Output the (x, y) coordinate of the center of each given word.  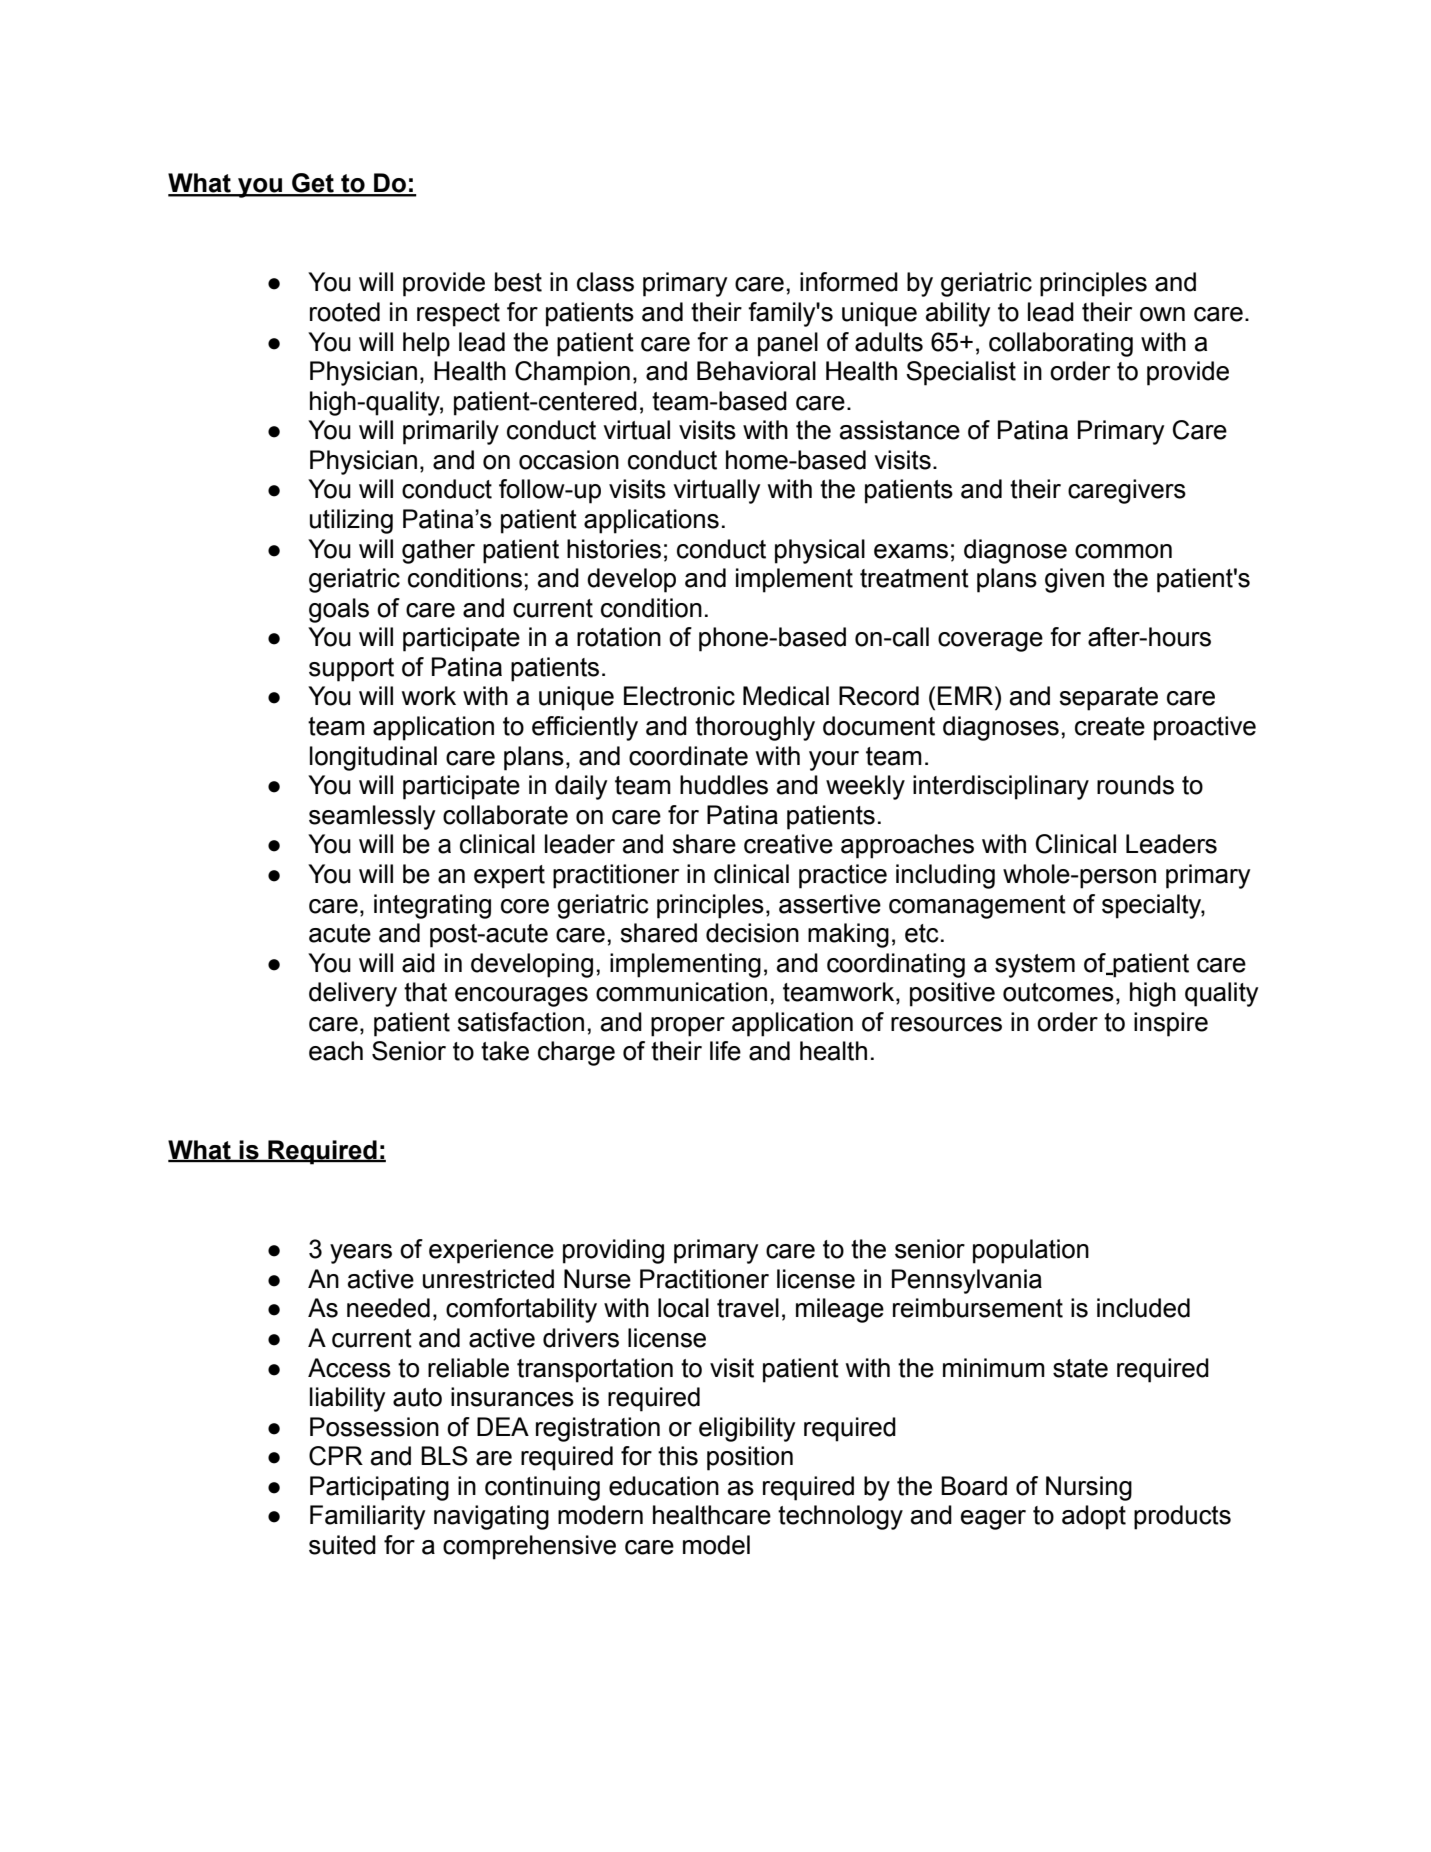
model (716, 1545)
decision (752, 933)
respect (458, 315)
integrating (432, 906)
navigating (491, 1517)
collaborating (1061, 344)
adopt (1094, 1517)
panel (788, 344)
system (1035, 966)
